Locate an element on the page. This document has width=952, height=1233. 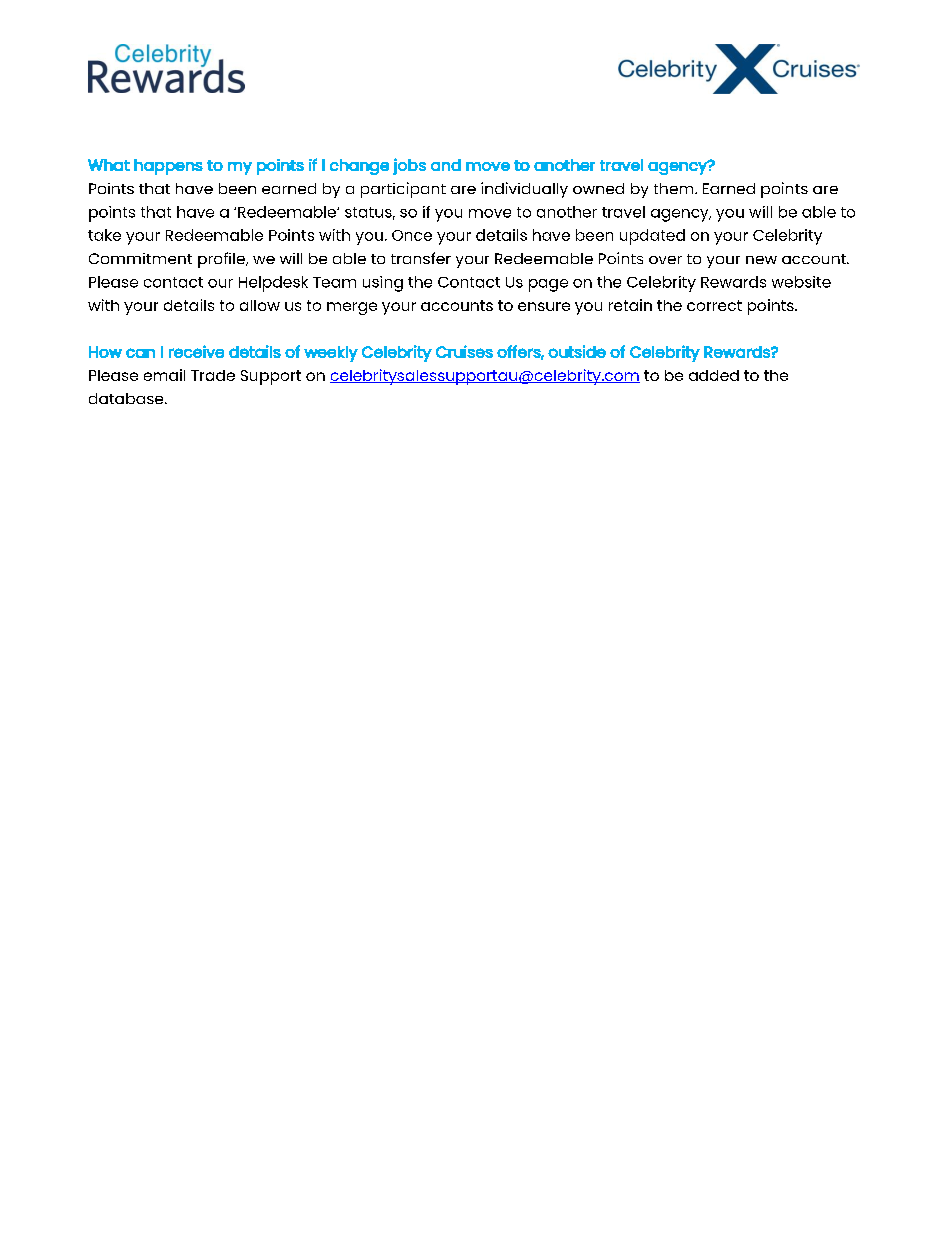
using is located at coordinates (383, 284).
